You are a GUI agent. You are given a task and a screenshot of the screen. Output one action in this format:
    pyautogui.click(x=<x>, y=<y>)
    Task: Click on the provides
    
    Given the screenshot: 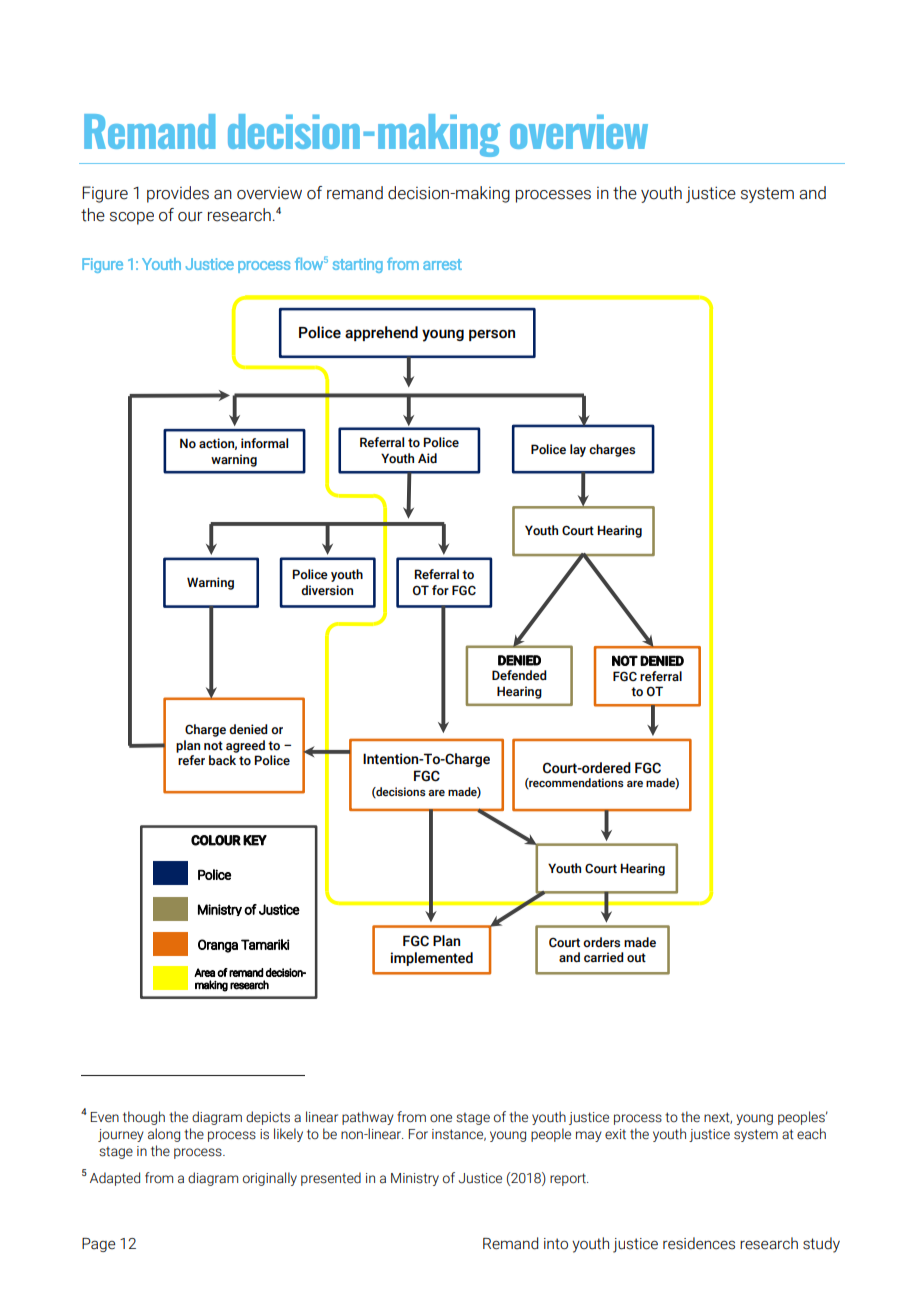 What is the action you would take?
    pyautogui.click(x=178, y=194)
